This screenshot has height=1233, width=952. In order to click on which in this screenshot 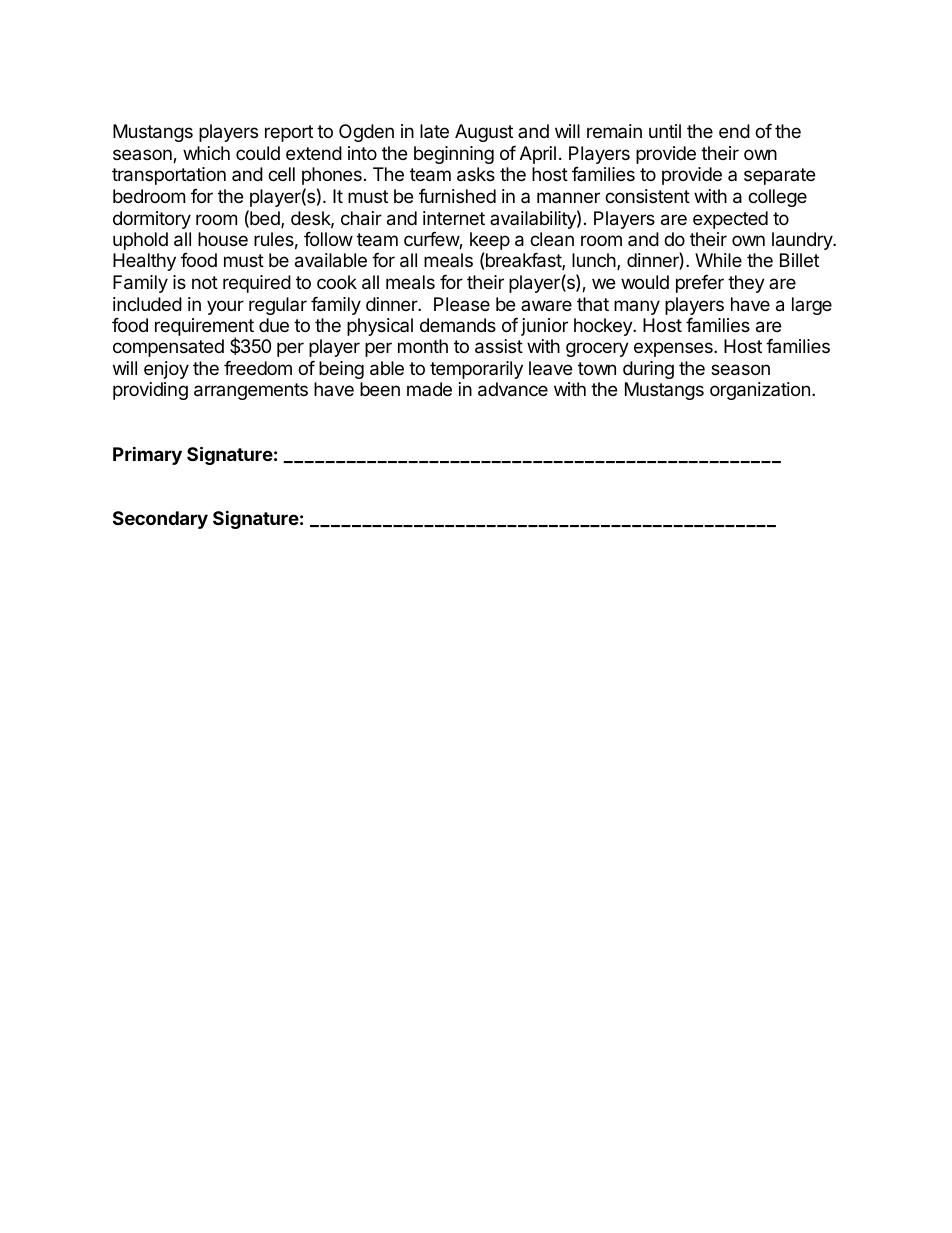, I will do `click(206, 153)`.
